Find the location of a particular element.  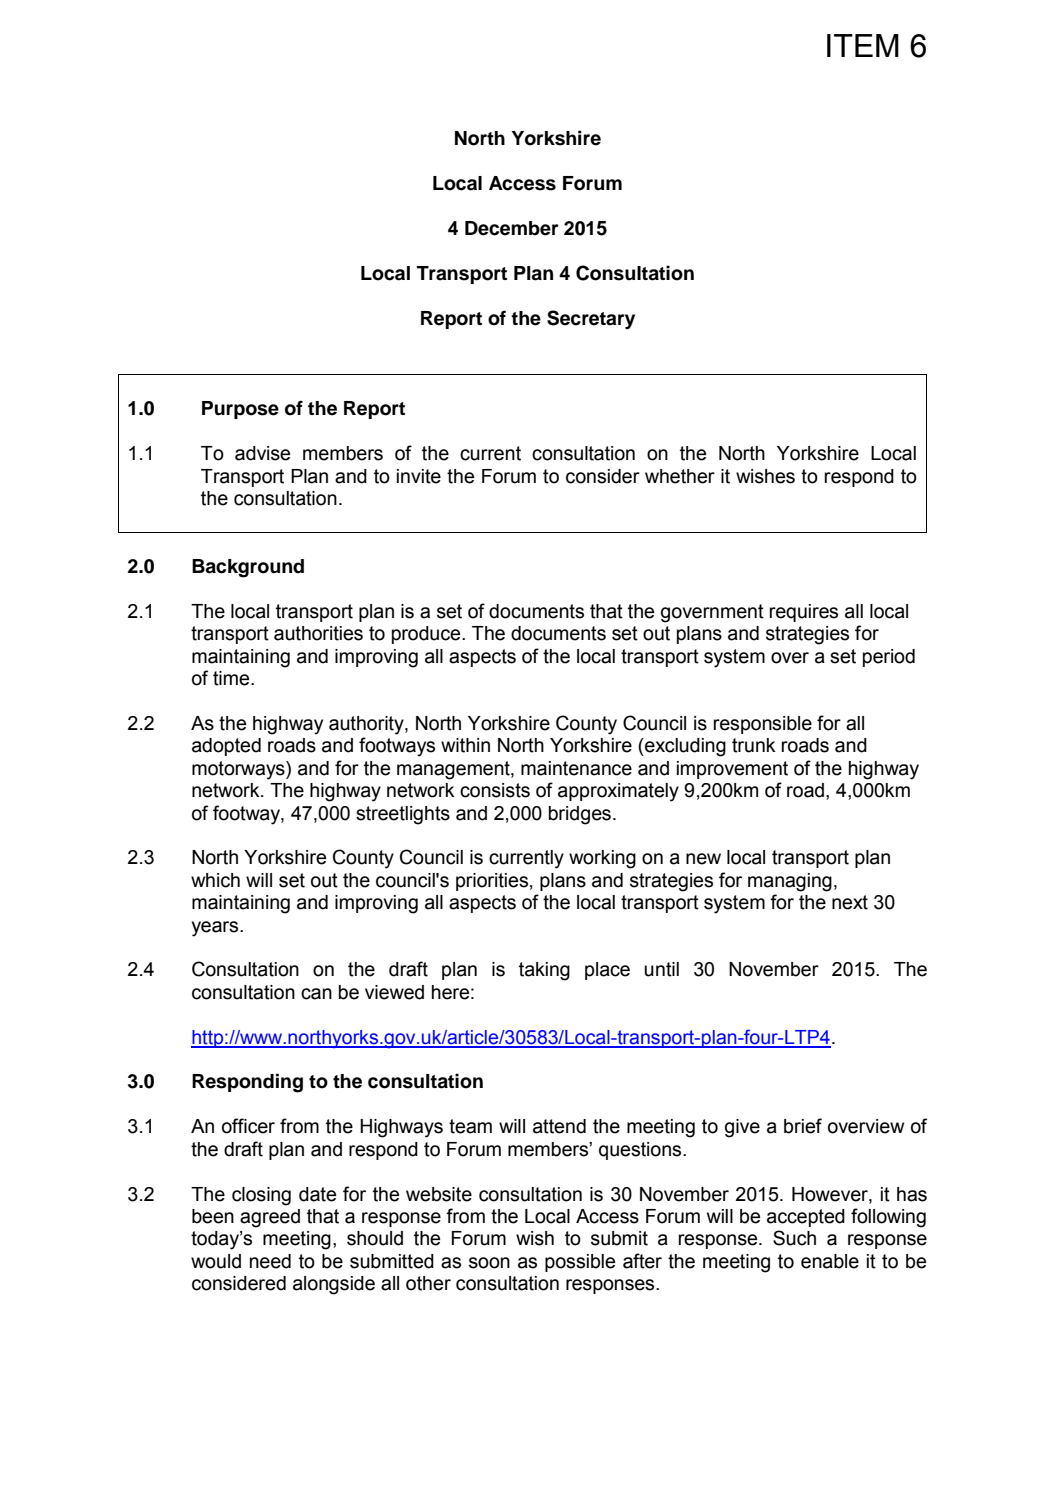

taking is located at coordinates (544, 971).
